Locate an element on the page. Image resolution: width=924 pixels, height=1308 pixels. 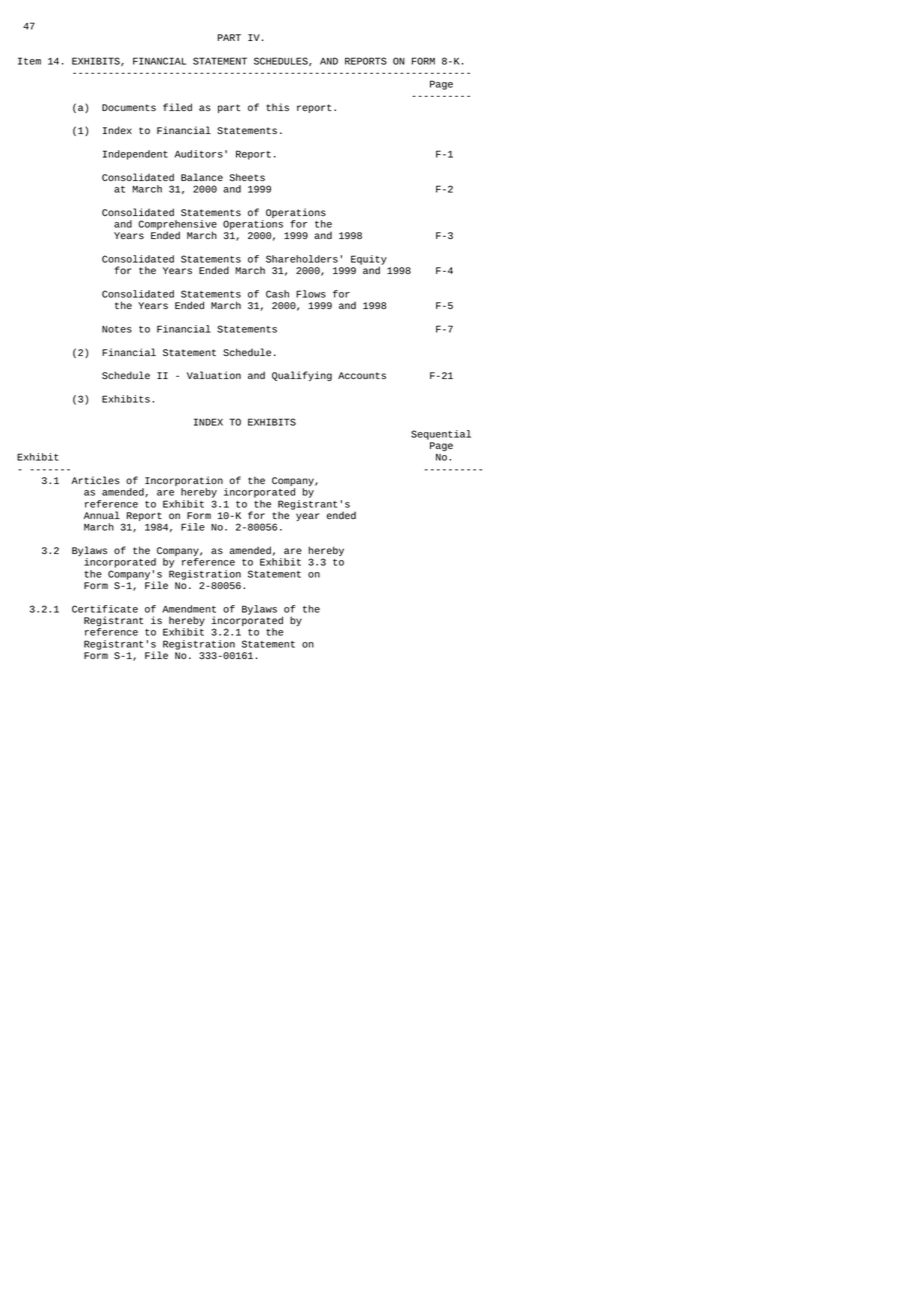
Valuation is located at coordinates (214, 375).
